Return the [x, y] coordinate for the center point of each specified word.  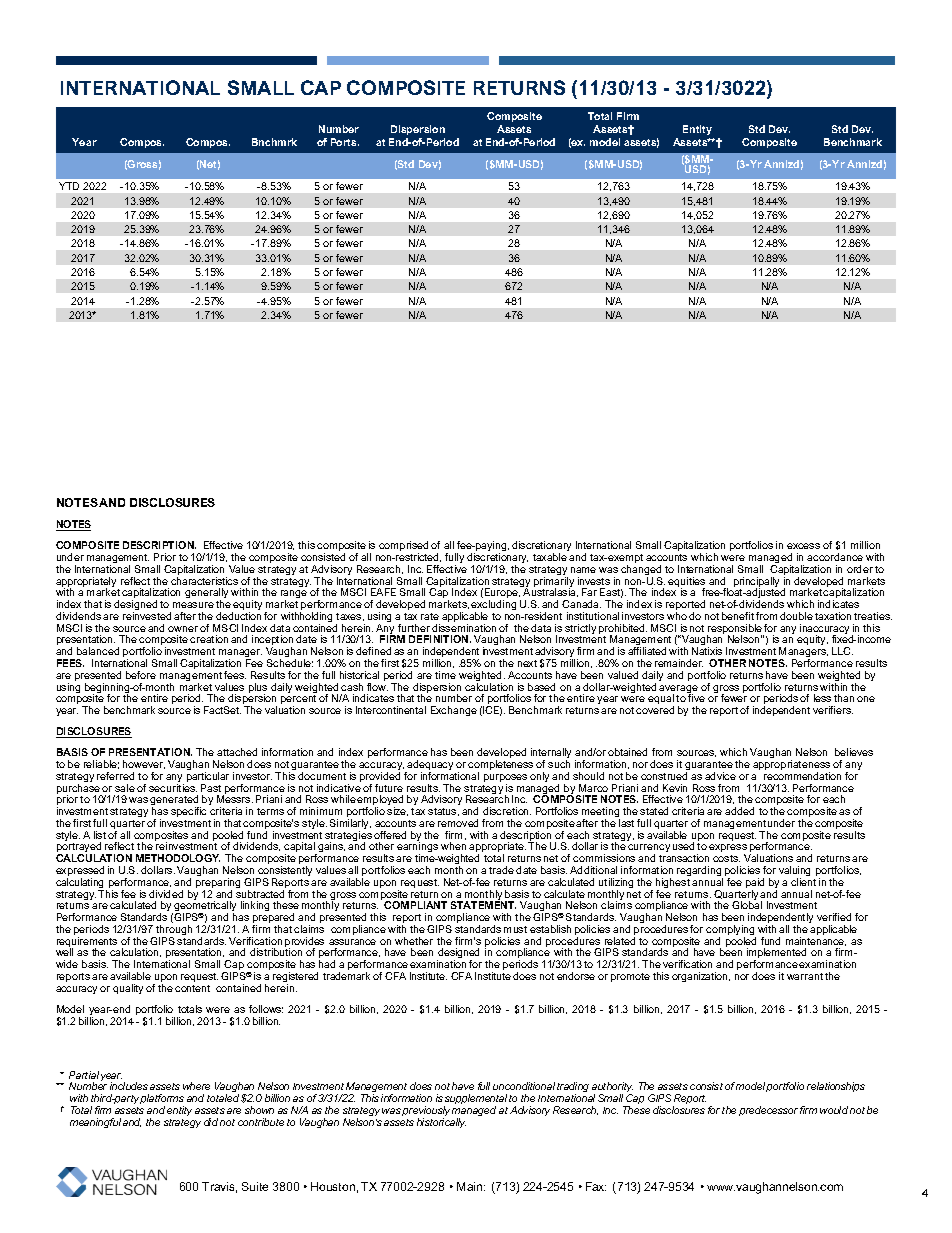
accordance [835, 557]
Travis [219, 1187]
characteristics [204, 581]
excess [803, 546]
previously [426, 1112]
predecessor [768, 1111]
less [822, 698]
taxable [550, 557]
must [515, 929]
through [173, 931]
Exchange [454, 711]
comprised [403, 547]
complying [731, 931]
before [141, 675]
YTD [69, 186]
